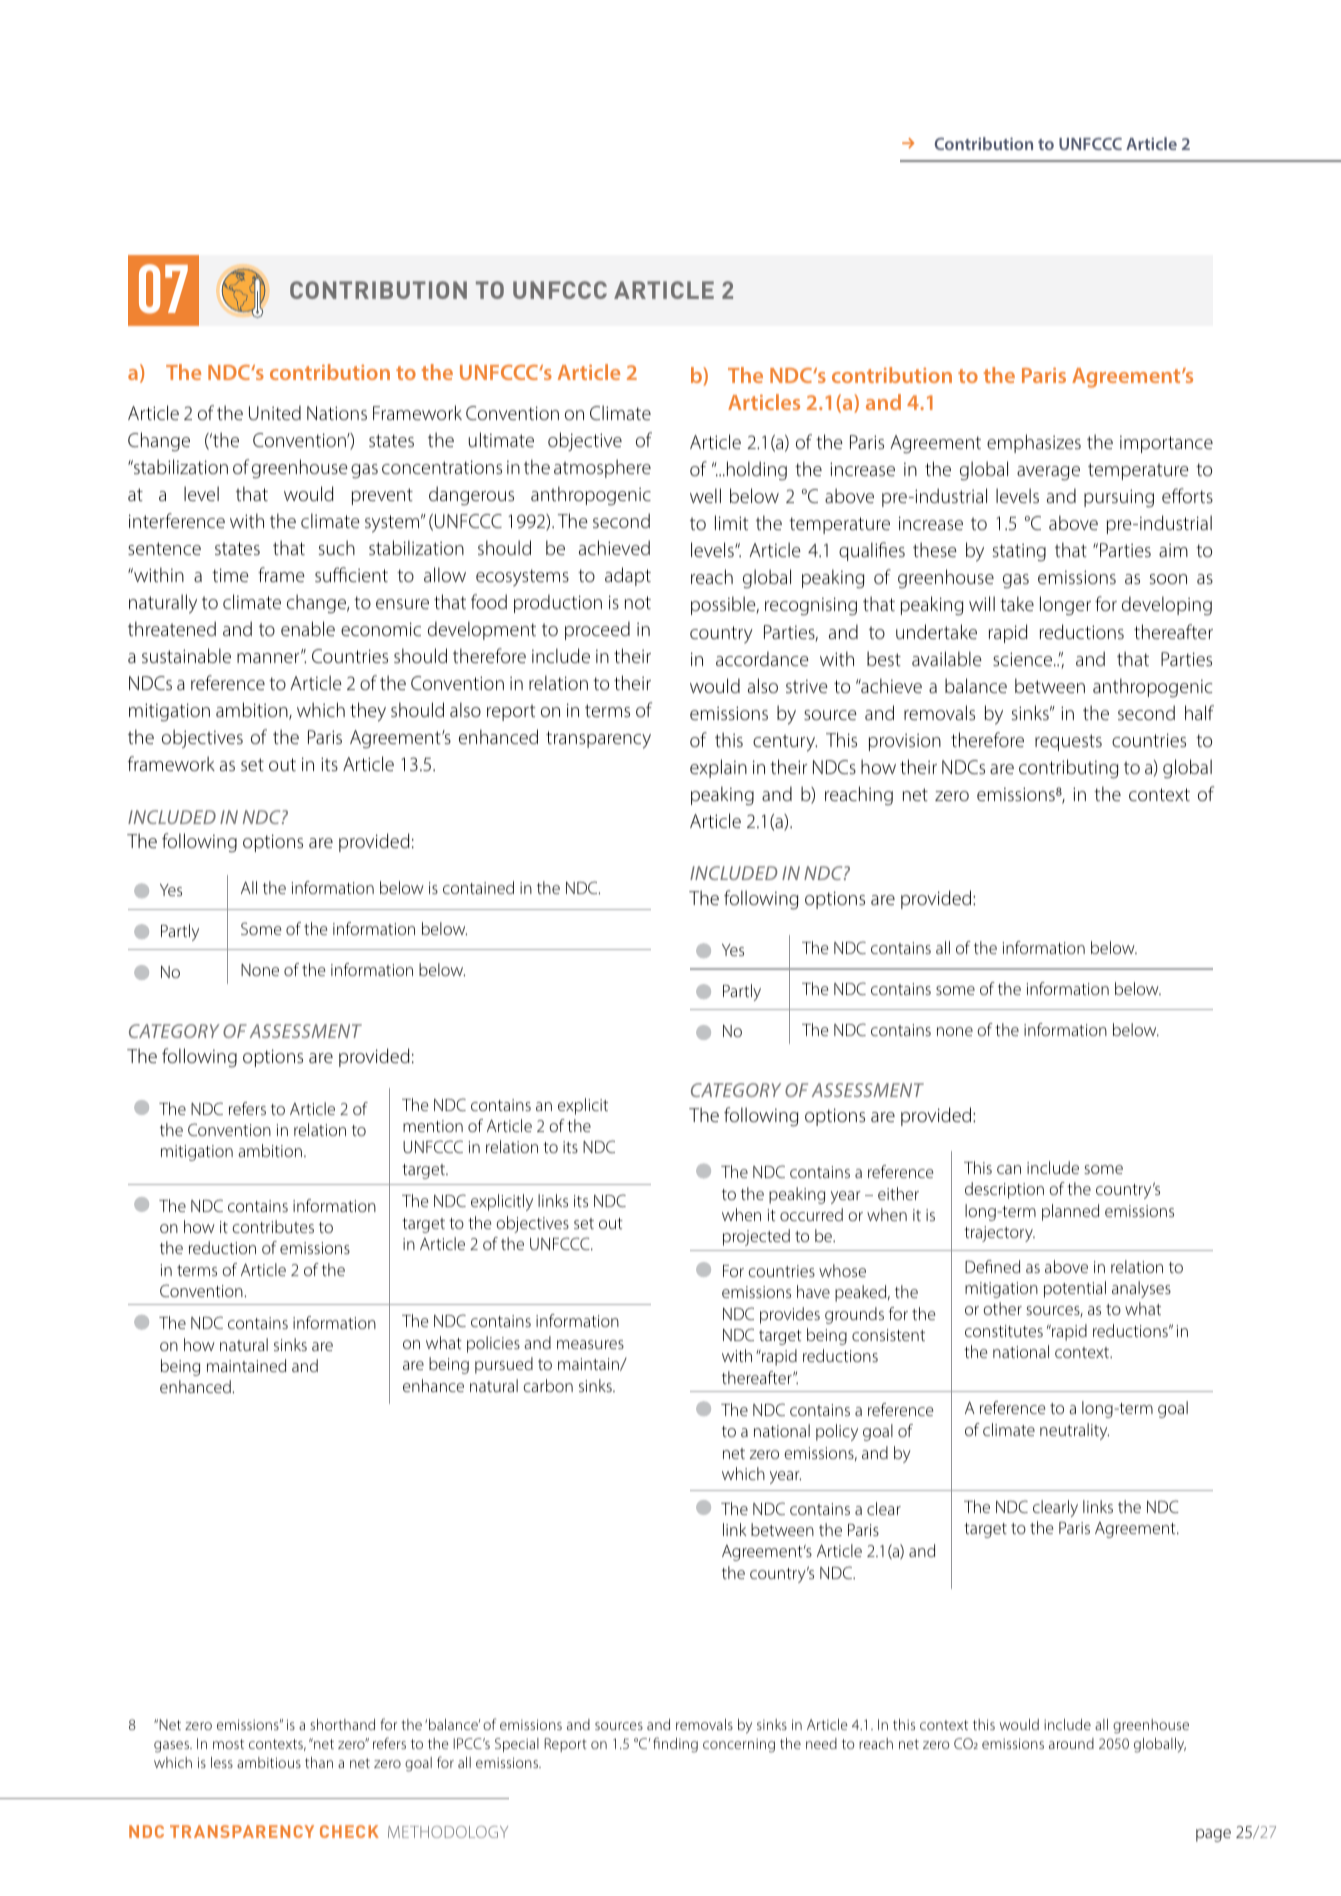 This document has width=1341, height=1896. Describe the element at coordinates (675, 1745) in the document. I see `finding` at that location.
